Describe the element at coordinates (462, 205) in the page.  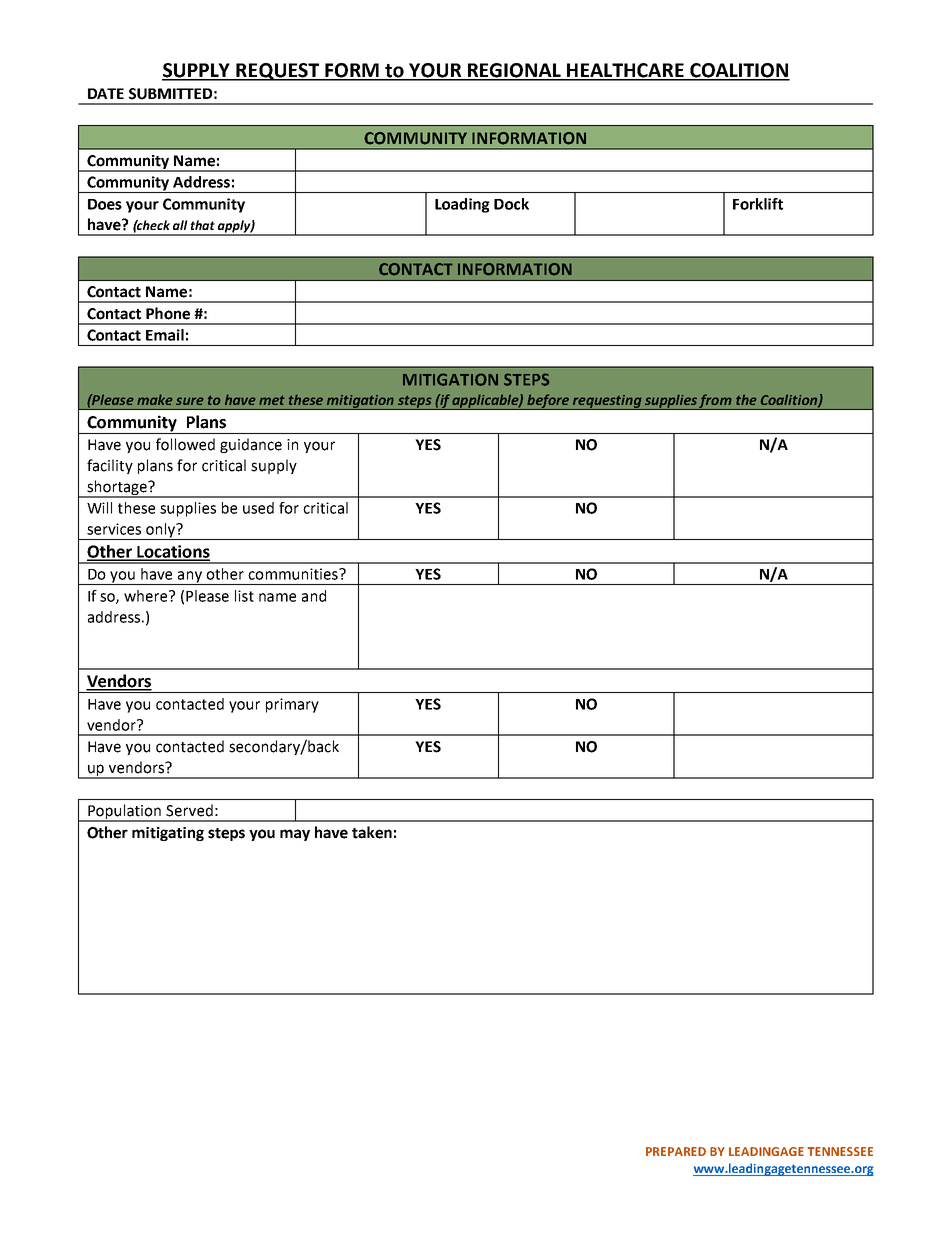
I see `Loading` at that location.
